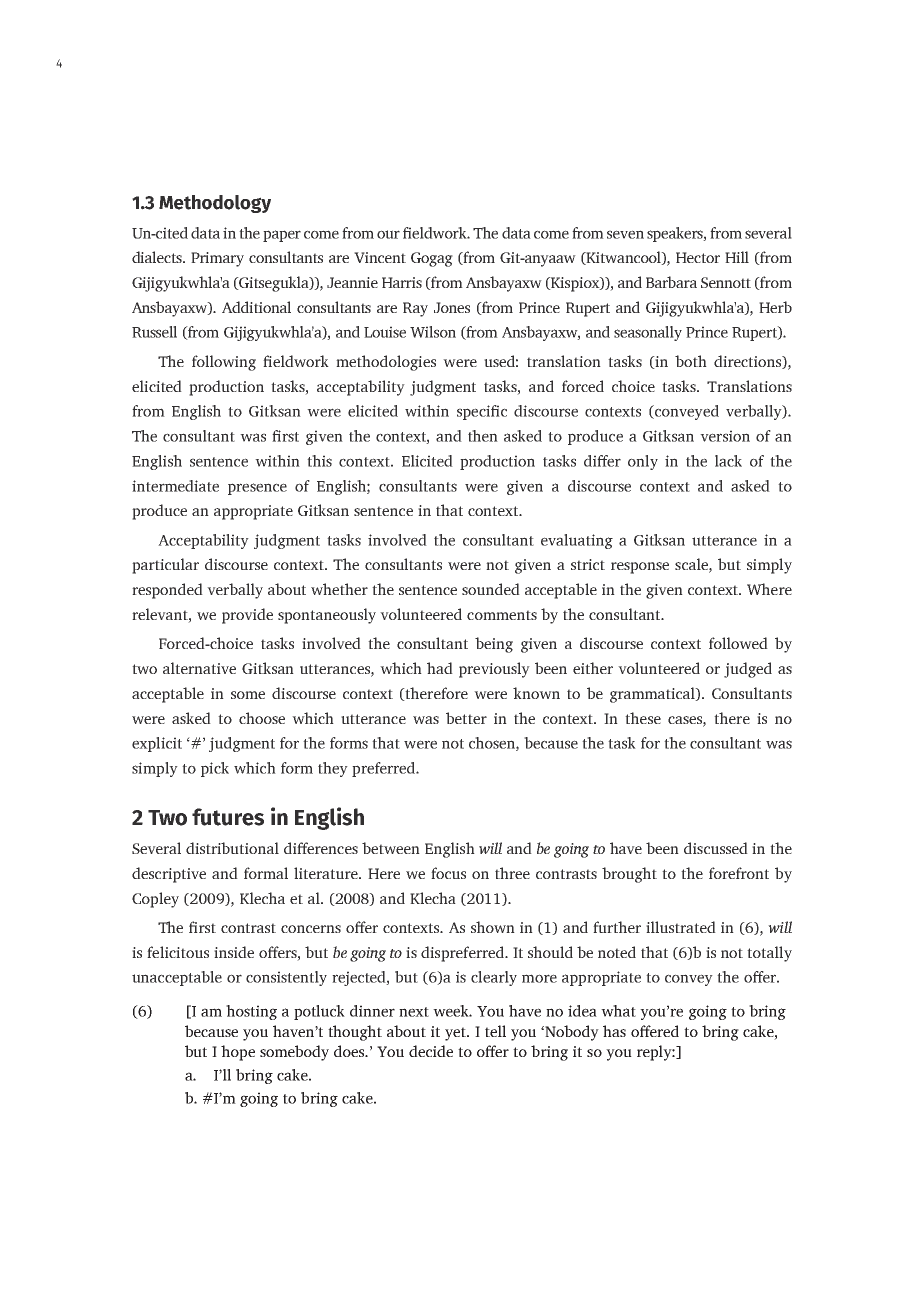  I want to click on Hector, so click(698, 257).
